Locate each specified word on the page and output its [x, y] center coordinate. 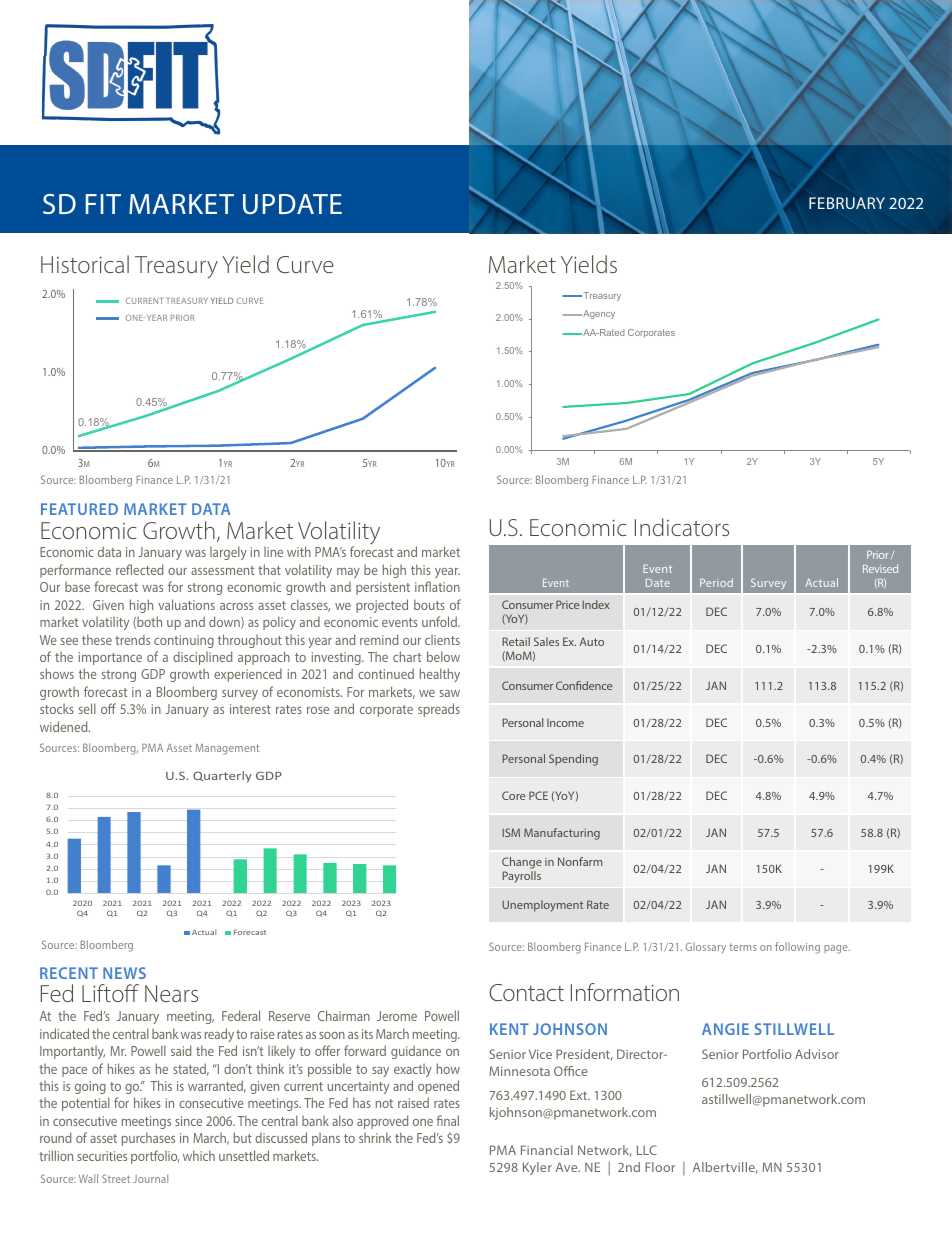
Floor [660, 1167]
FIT [103, 204]
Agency [598, 314]
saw [450, 693]
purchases [148, 1139]
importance [110, 658]
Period [716, 582]
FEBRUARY [847, 203]
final [448, 1120]
